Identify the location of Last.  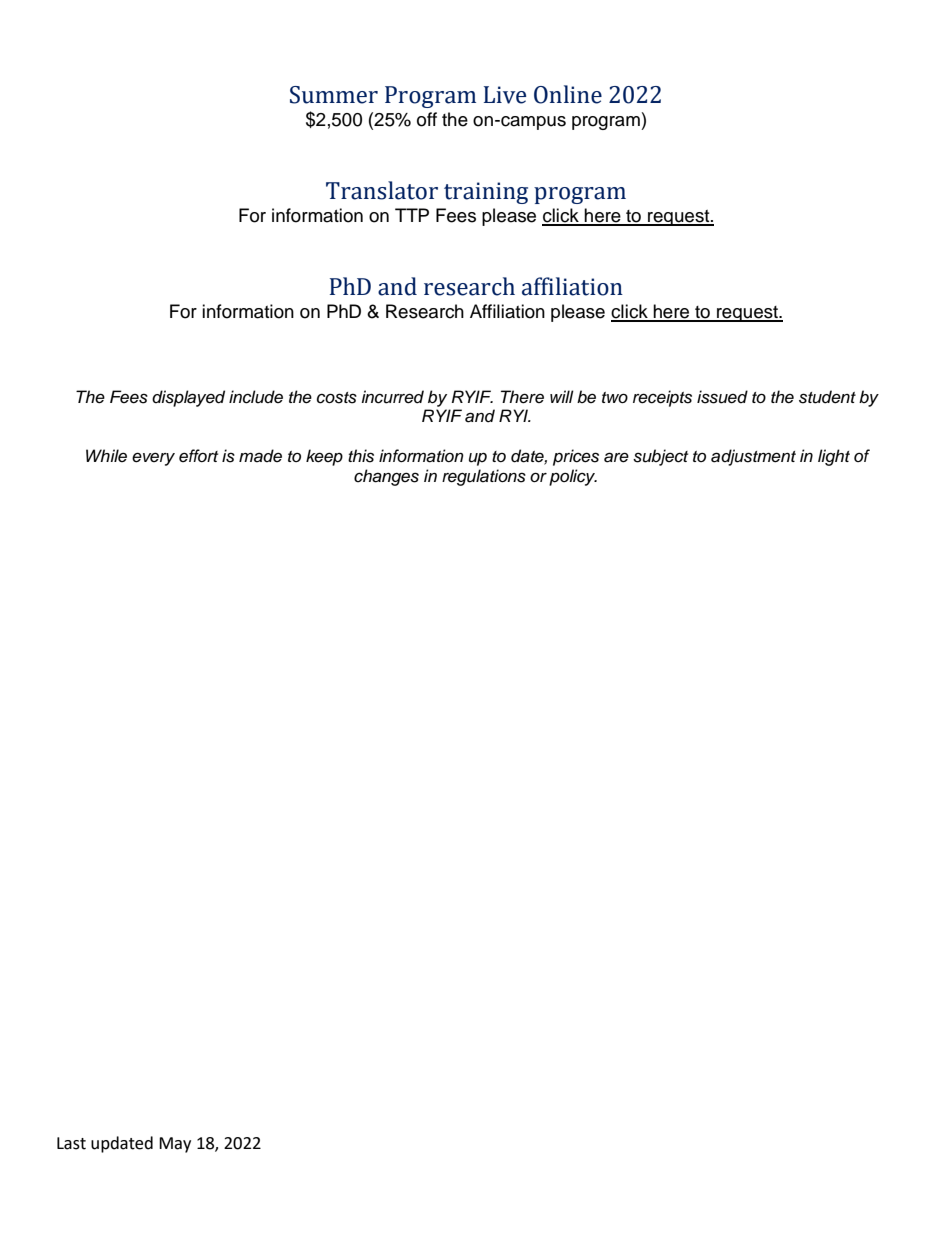
(71, 1143).
